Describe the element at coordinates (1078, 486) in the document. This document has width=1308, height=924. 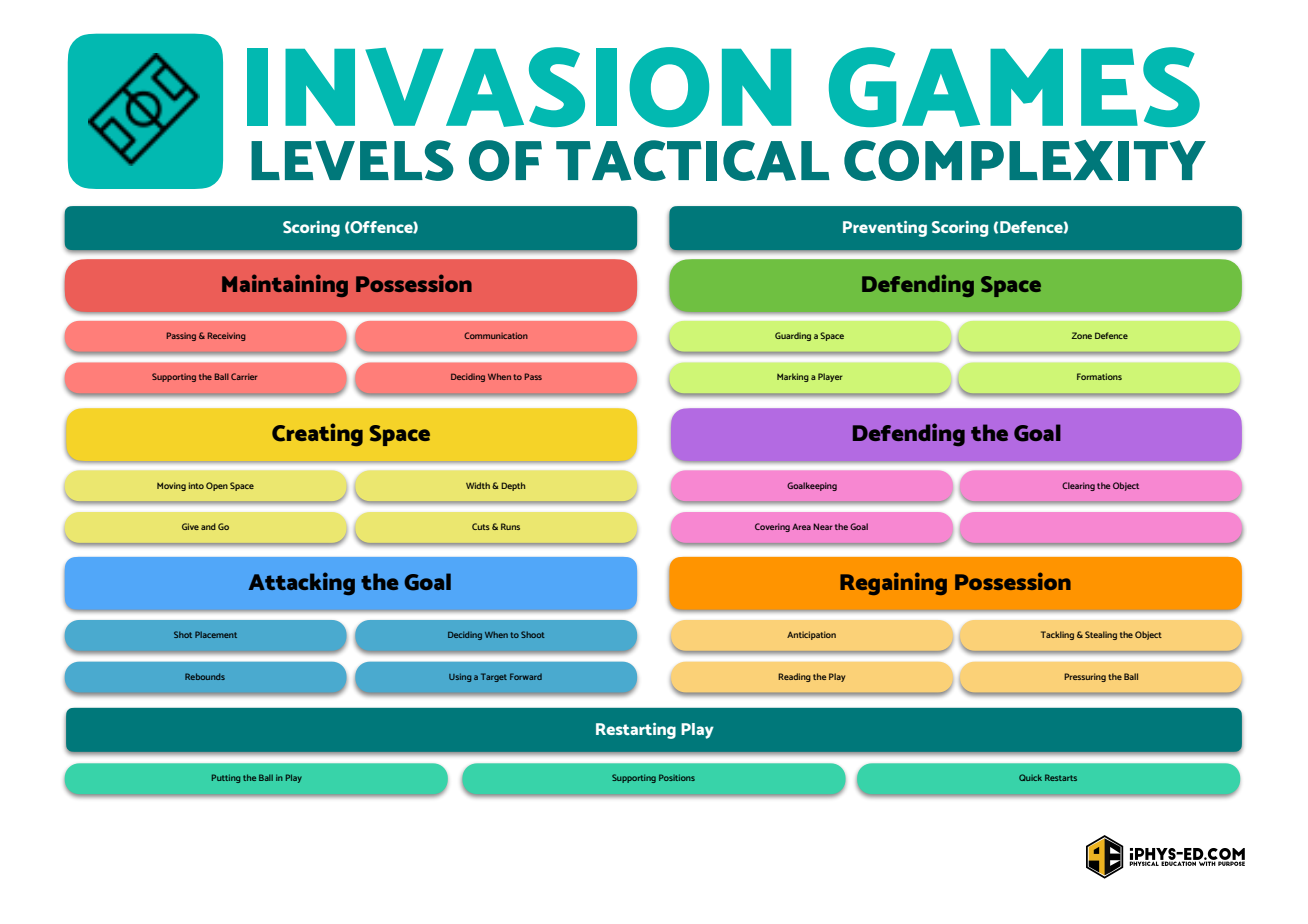
I see `Clearing` at that location.
